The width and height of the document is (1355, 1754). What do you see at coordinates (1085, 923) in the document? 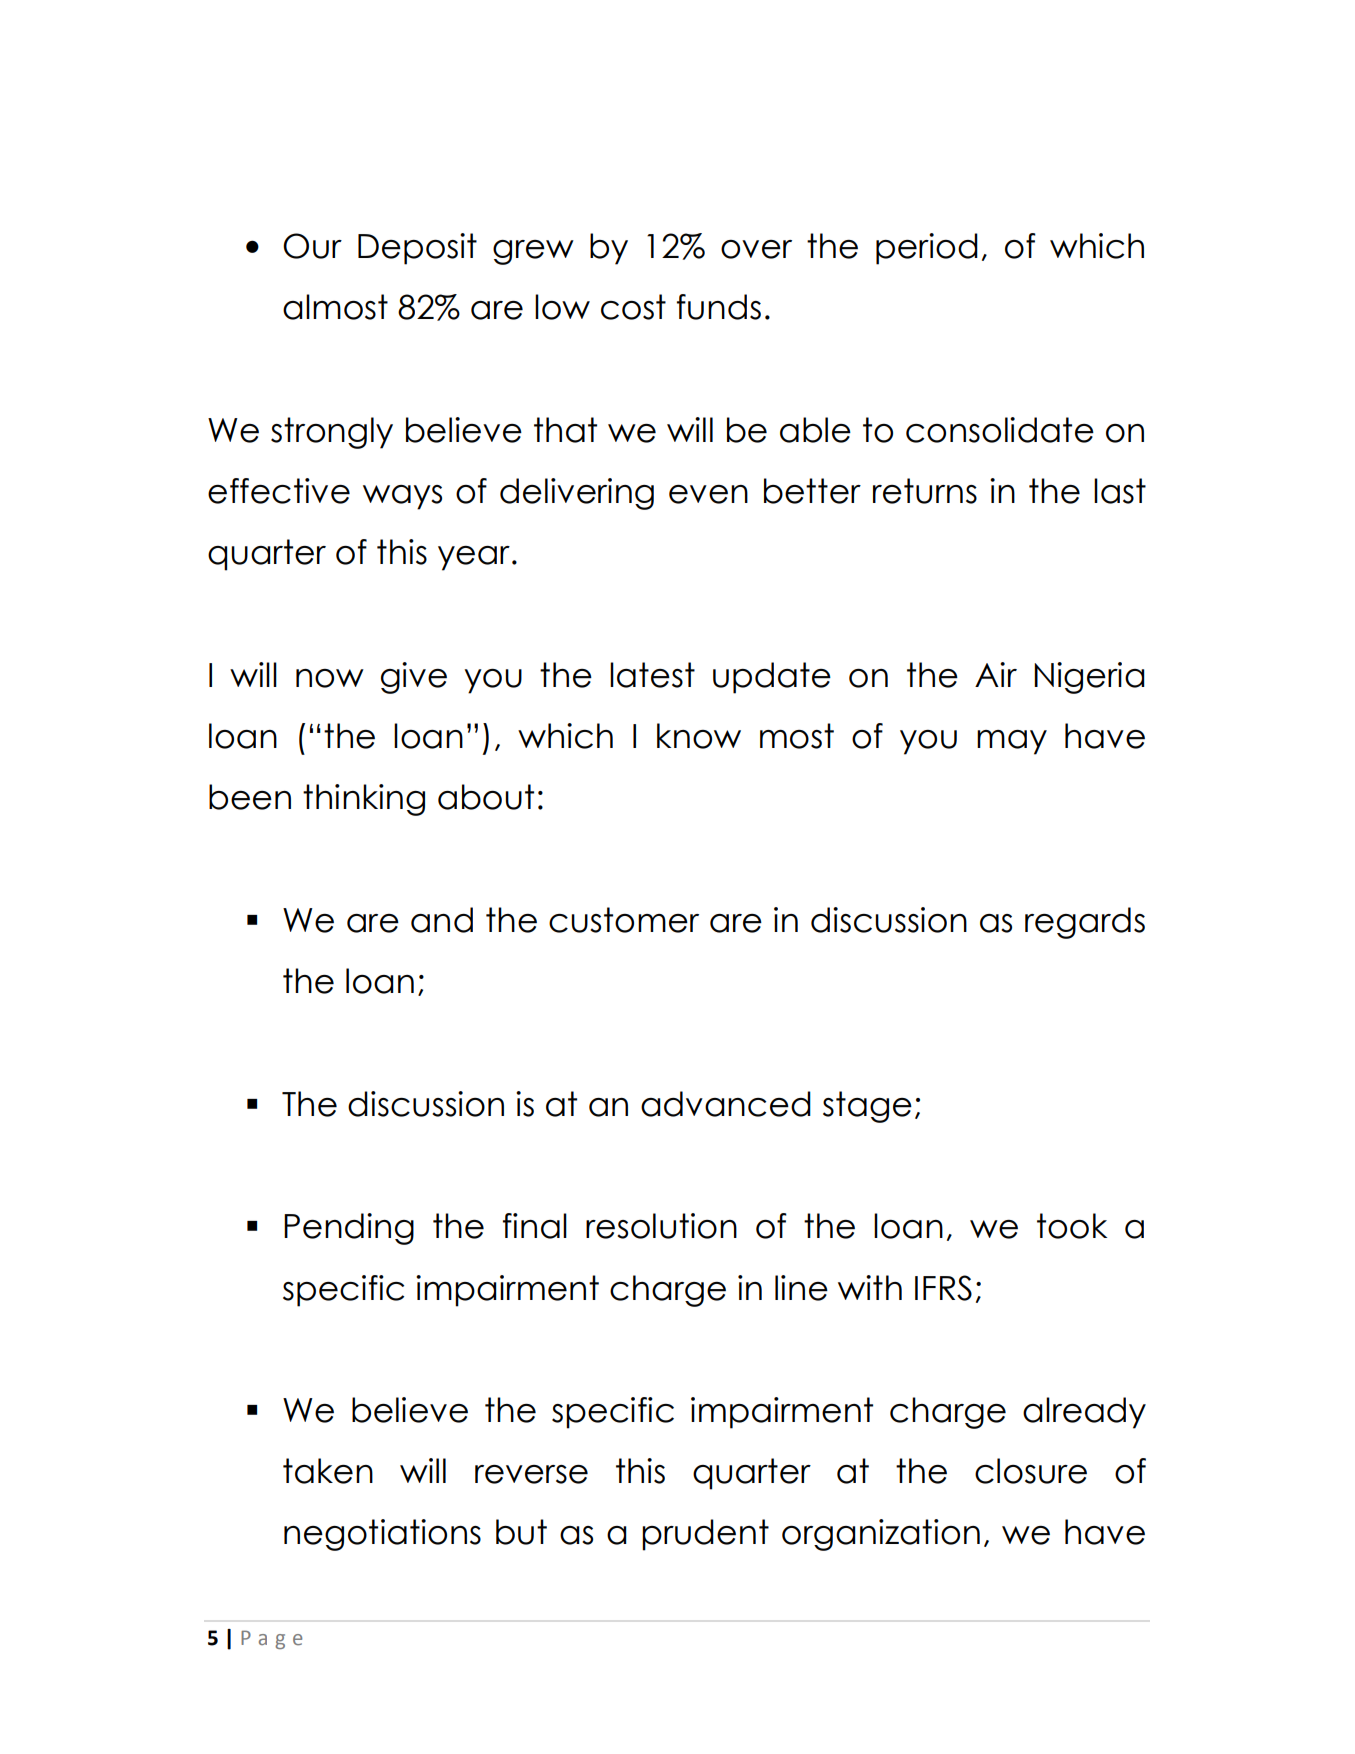
I see `regards` at bounding box center [1085, 923].
